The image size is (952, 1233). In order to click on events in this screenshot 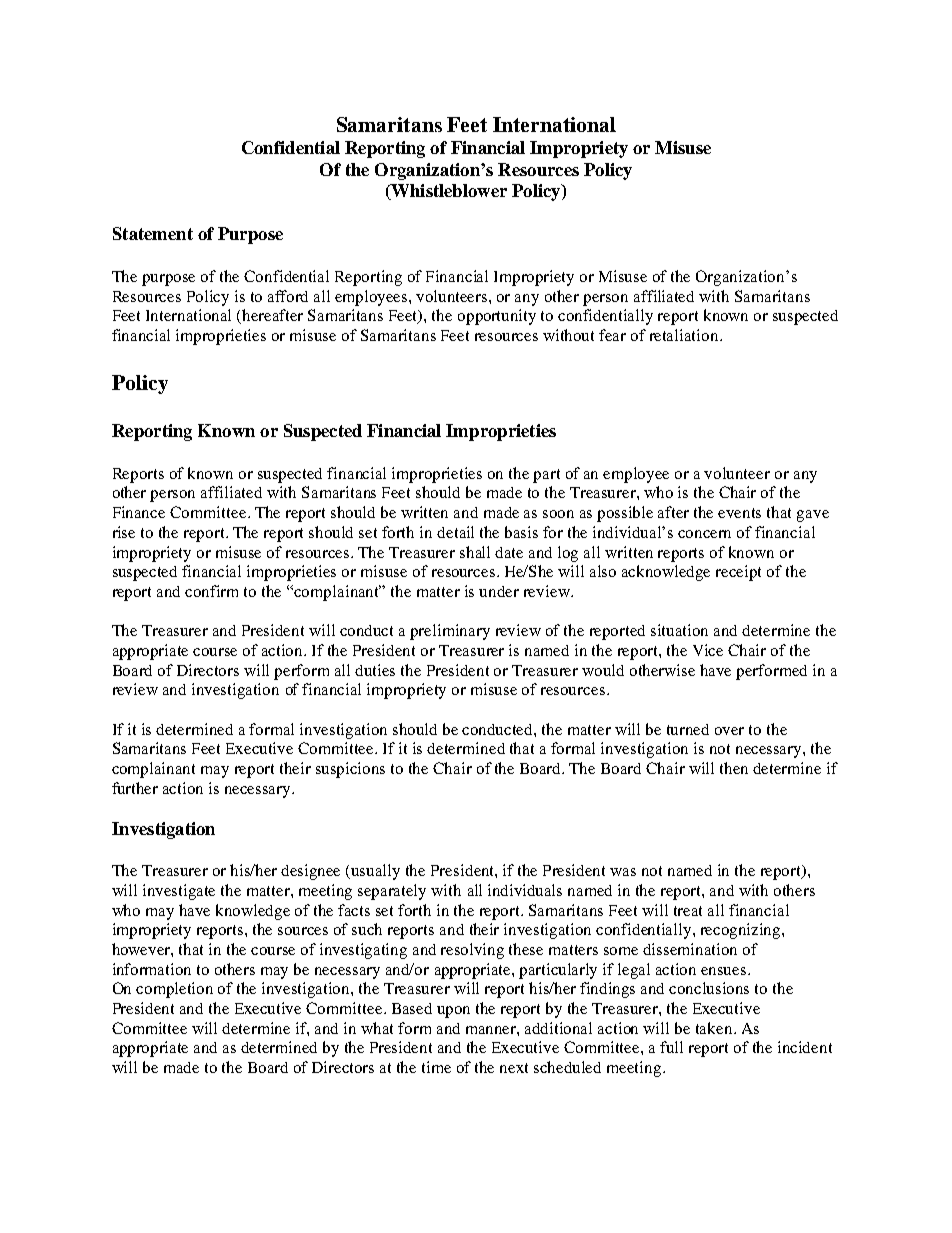, I will do `click(739, 513)`.
